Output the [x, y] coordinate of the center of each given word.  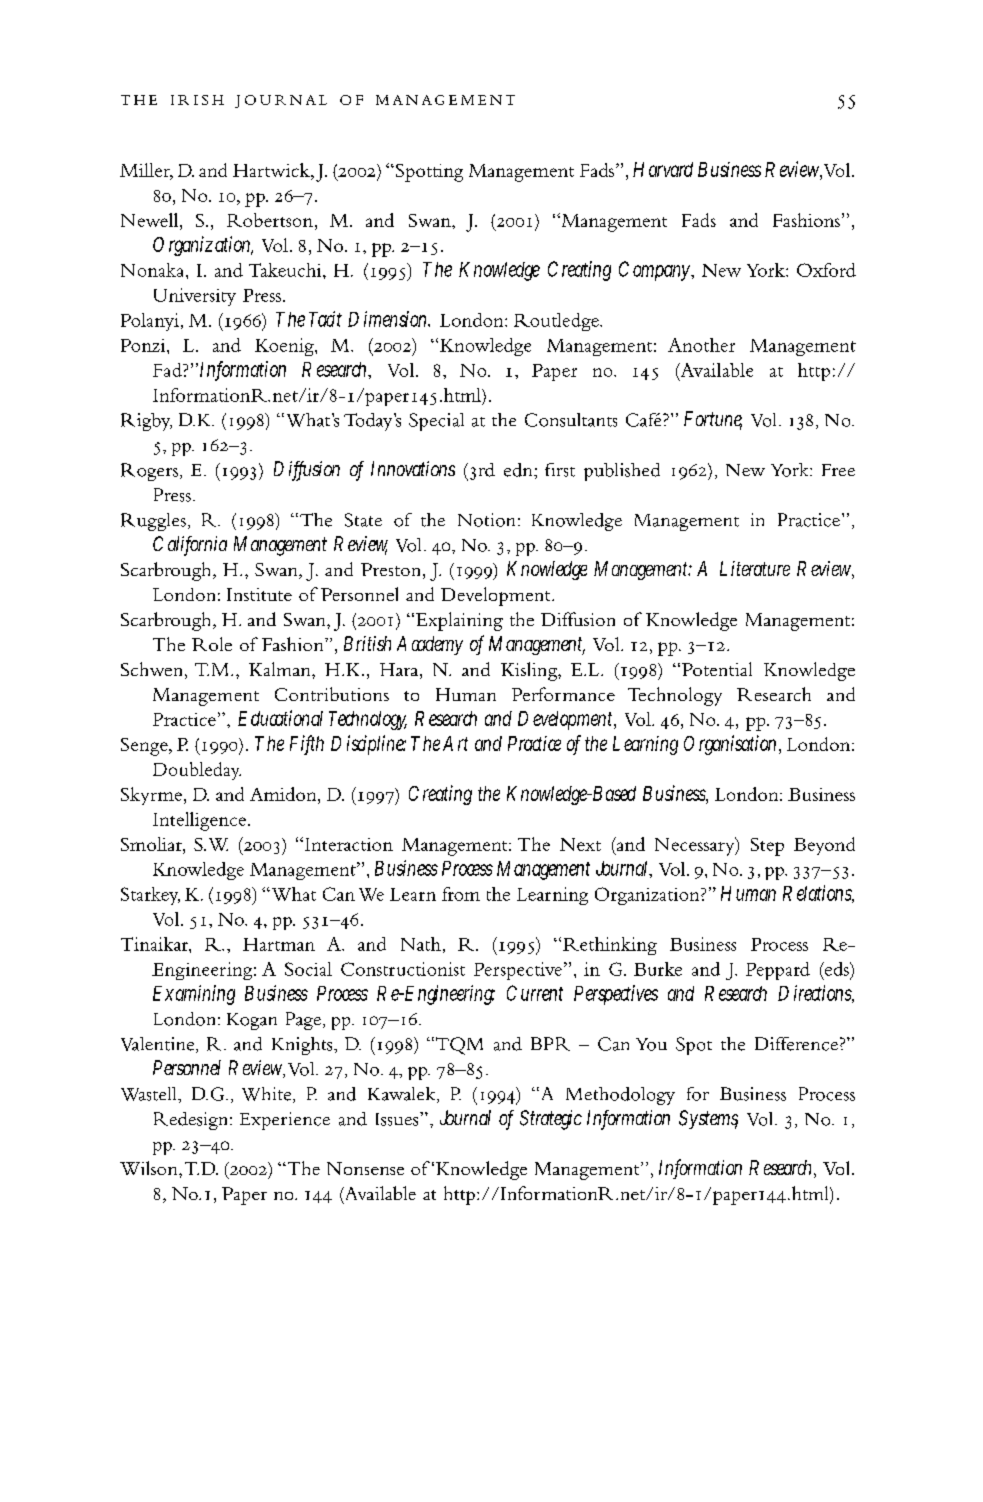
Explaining [458, 621]
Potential [717, 669]
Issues [398, 1119]
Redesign [192, 1121]
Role [212, 644]
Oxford [826, 270]
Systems [708, 1119]
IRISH [197, 100]
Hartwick [272, 170]
